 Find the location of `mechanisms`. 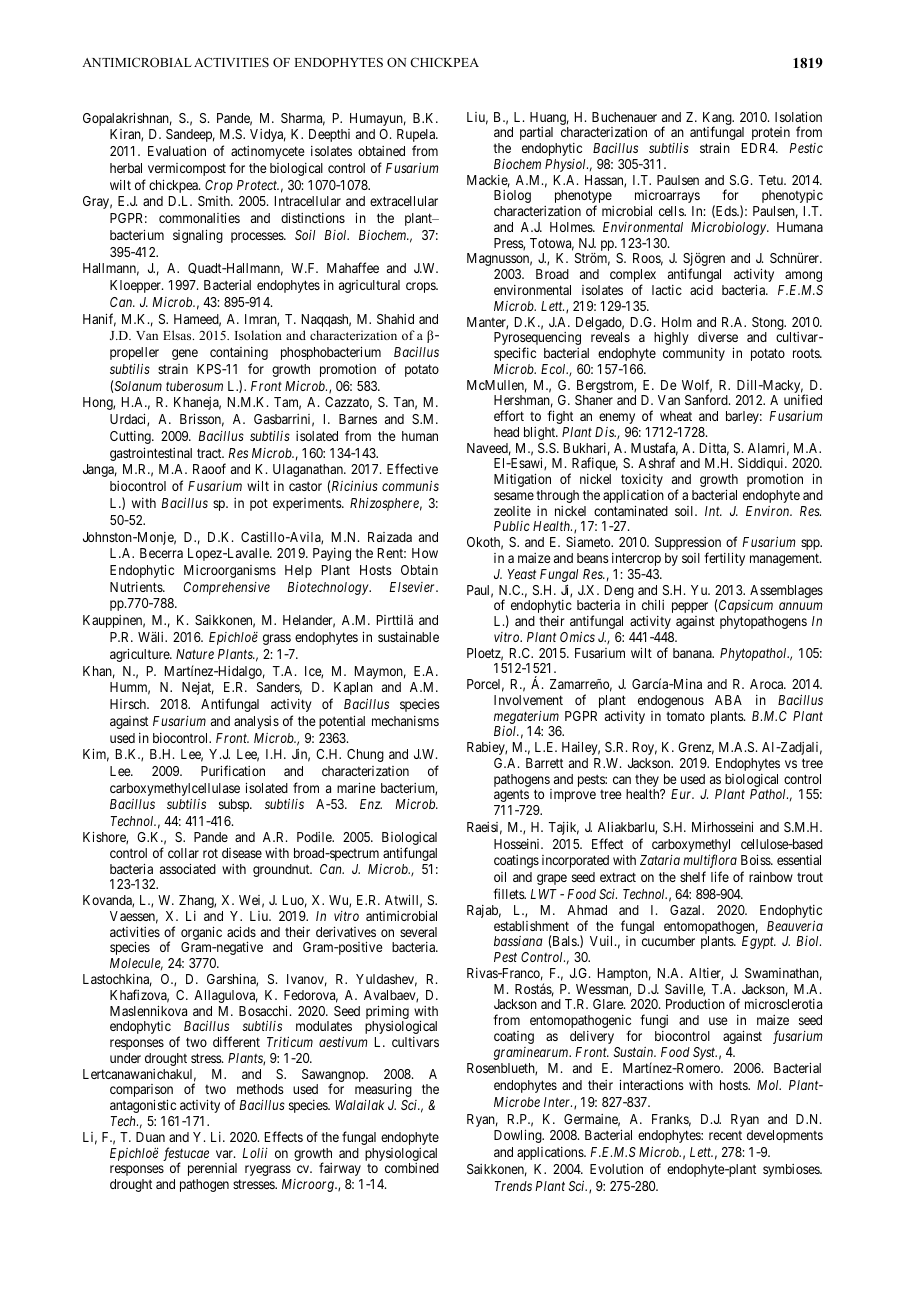

mechanisms is located at coordinates (405, 721).
